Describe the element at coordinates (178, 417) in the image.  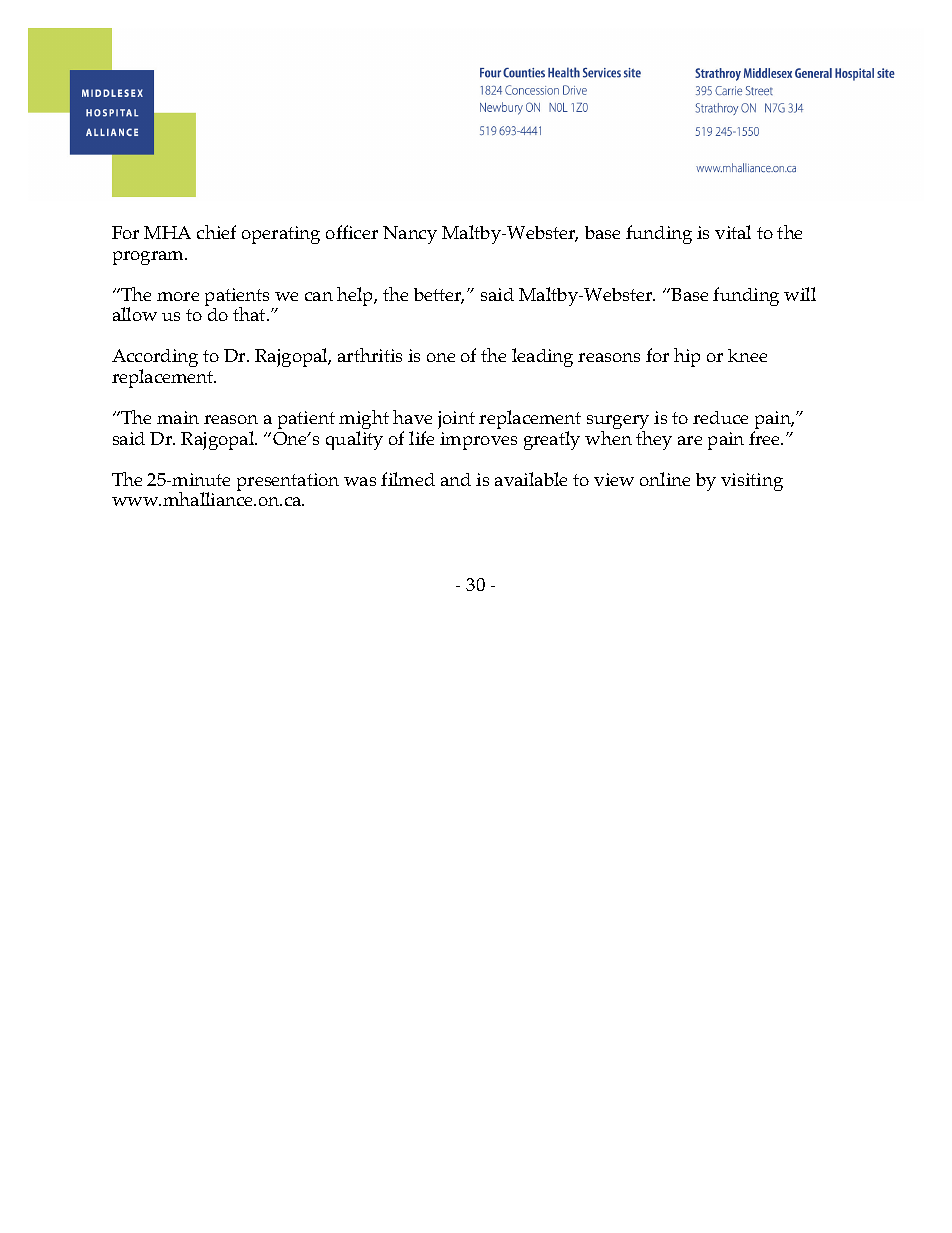
I see `main` at that location.
